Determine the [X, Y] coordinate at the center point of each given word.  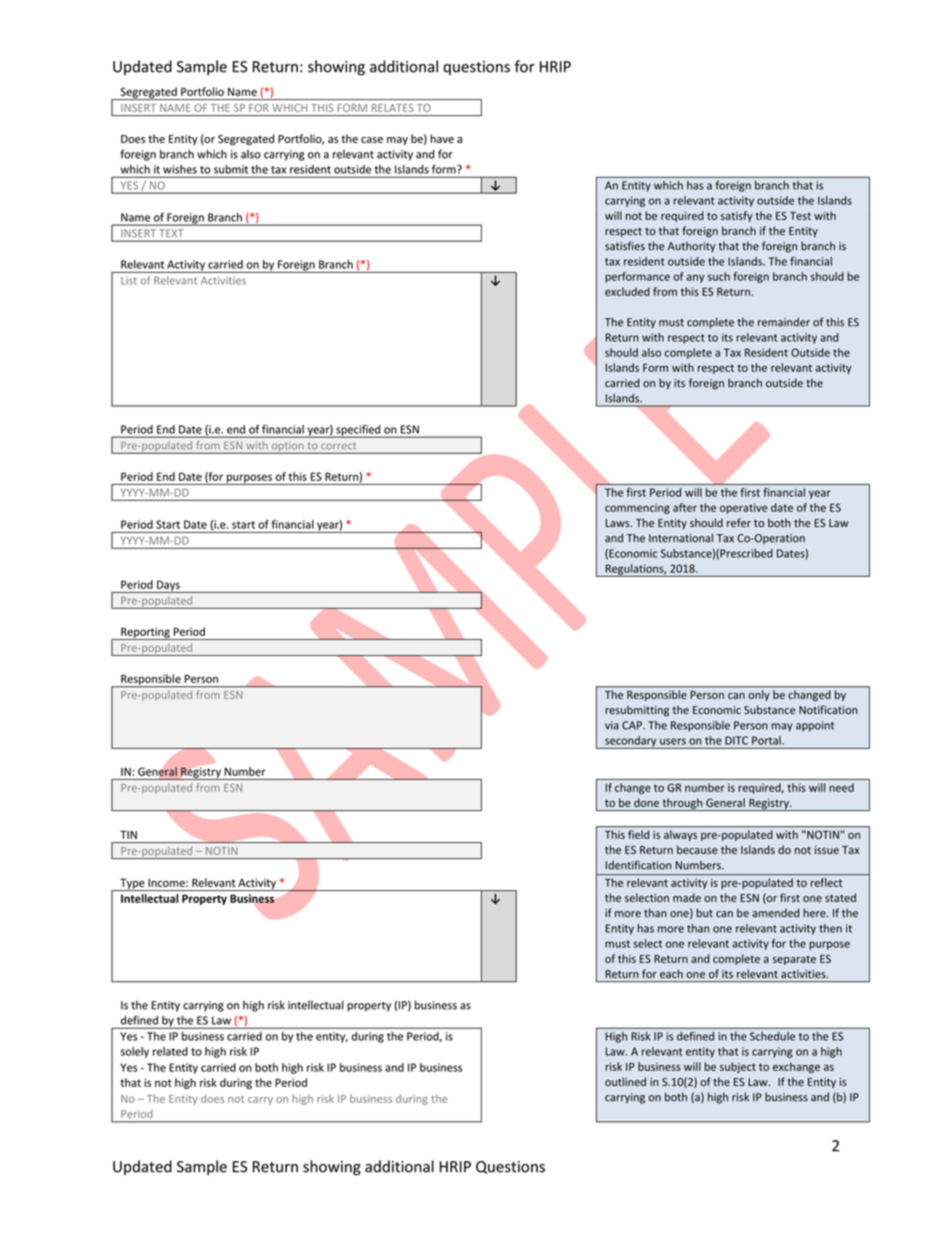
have [442, 138]
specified [358, 431]
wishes [180, 169]
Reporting [145, 633]
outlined [625, 1081]
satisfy [737, 216]
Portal [767, 740]
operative [744, 508]
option [287, 447]
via [612, 725]
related [170, 1051]
